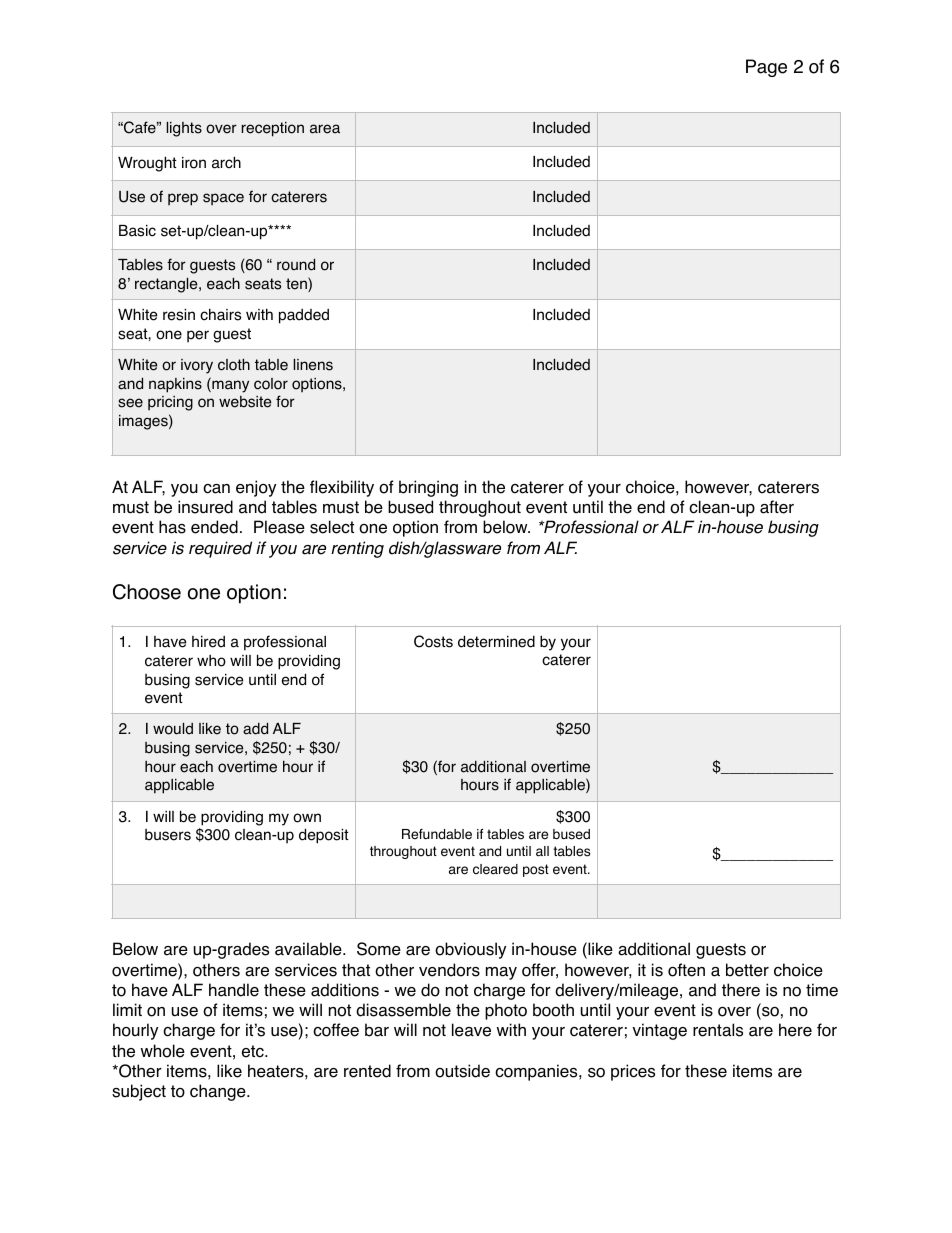  What do you see at coordinates (766, 68) in the document?
I see `Page` at bounding box center [766, 68].
